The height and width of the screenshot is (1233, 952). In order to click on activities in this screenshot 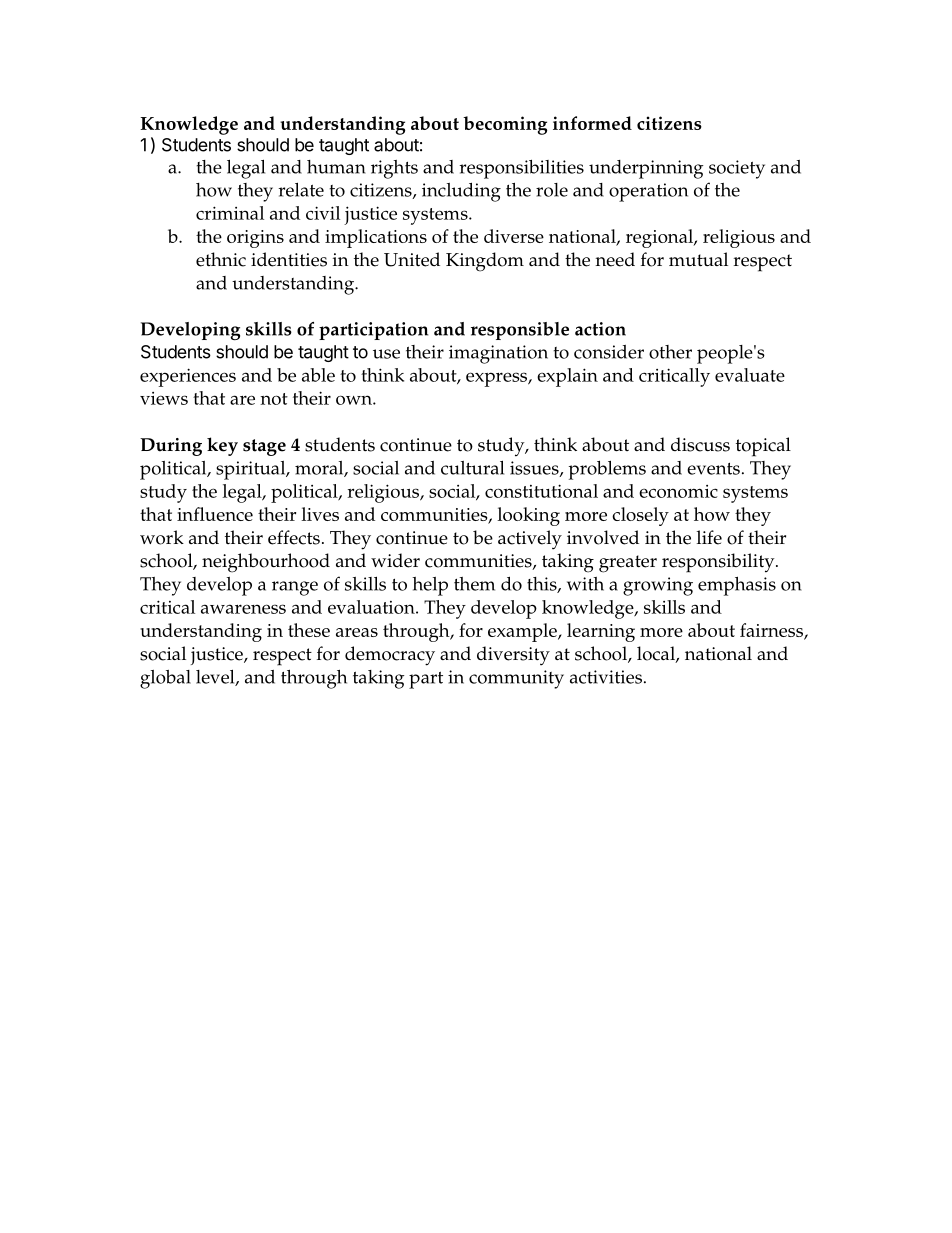, I will do `click(606, 677)`.
